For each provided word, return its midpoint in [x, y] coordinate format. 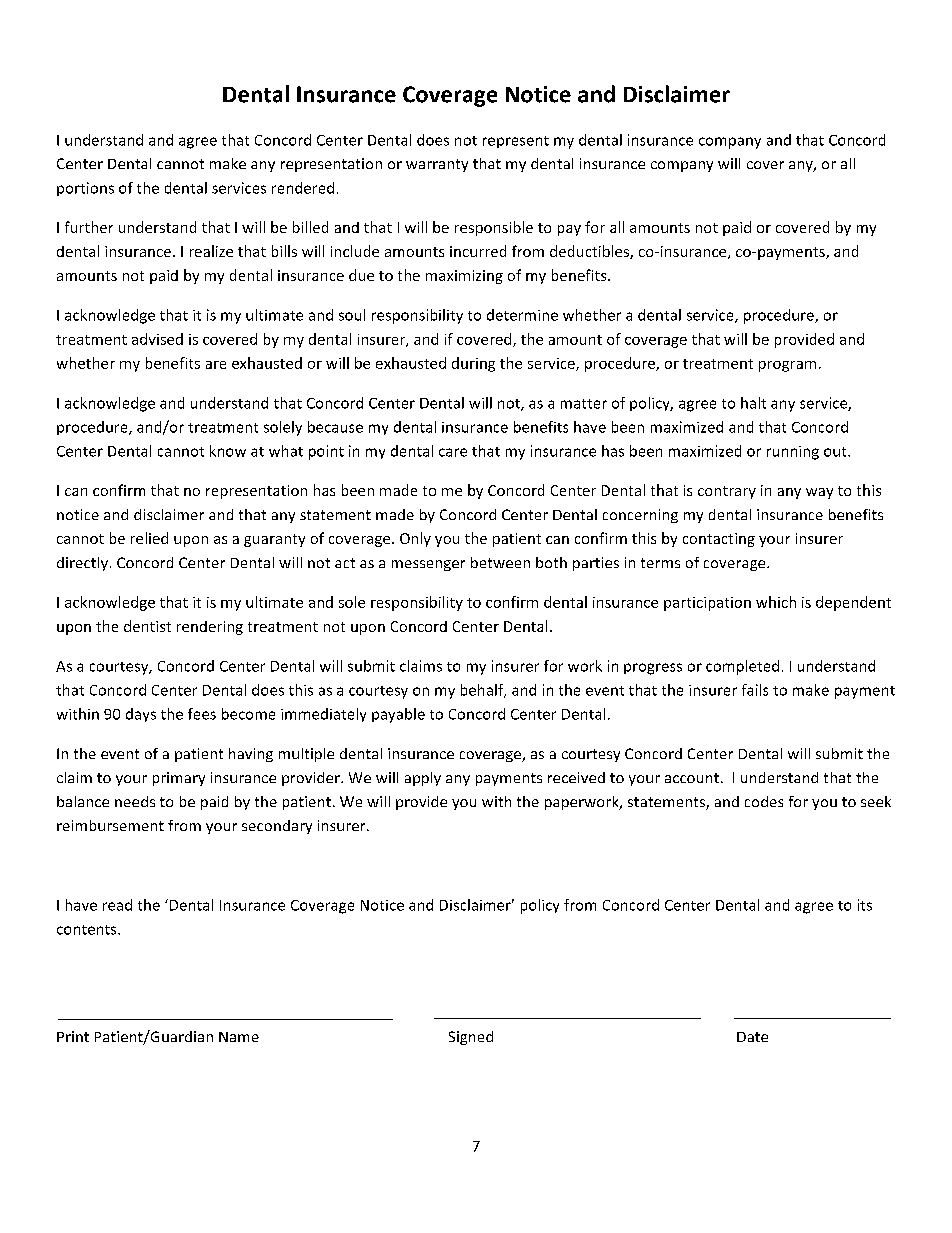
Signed [471, 1038]
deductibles [590, 252]
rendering [210, 628]
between [500, 562]
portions [85, 189]
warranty [437, 165]
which [776, 602]
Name [239, 1037]
